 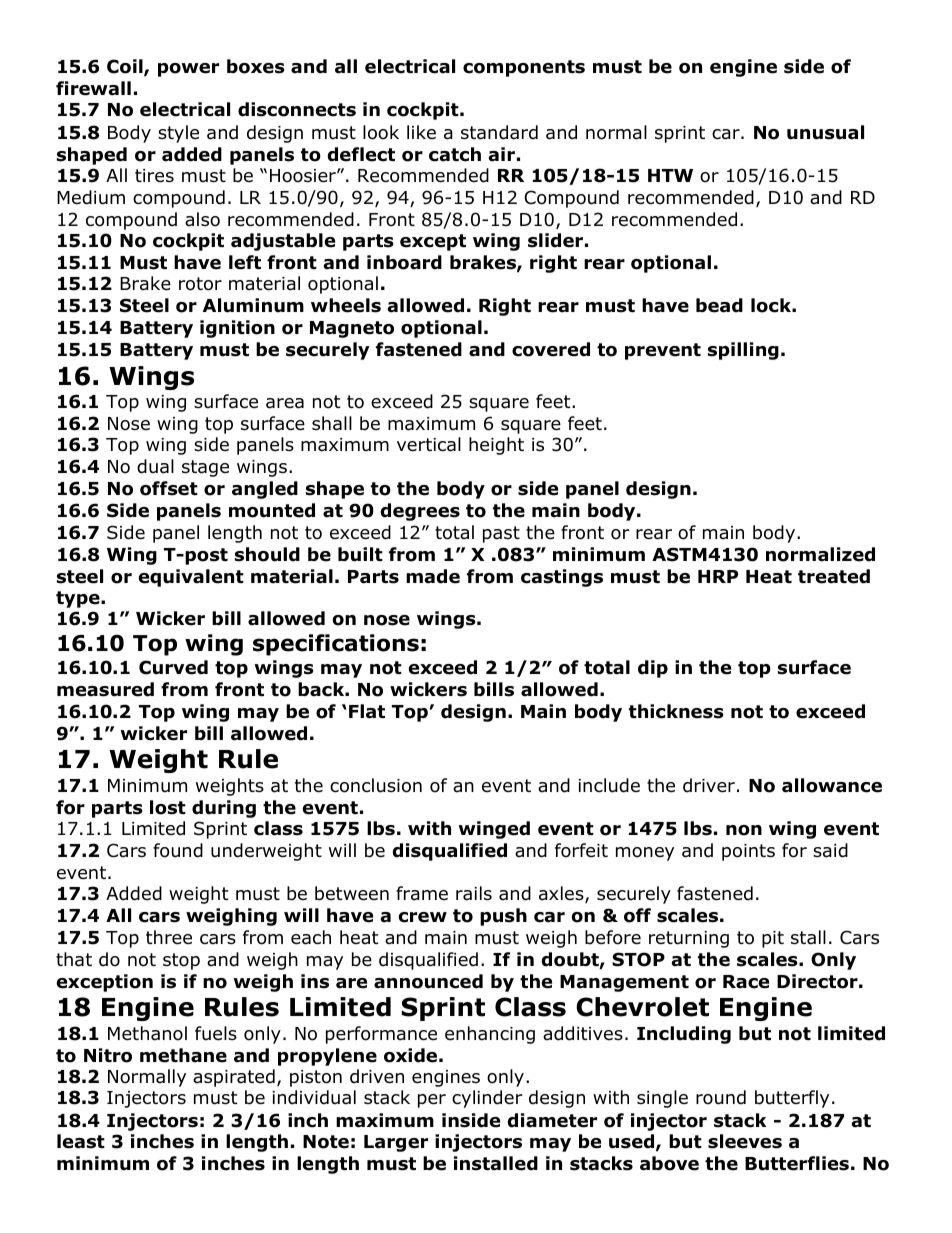 What do you see at coordinates (718, 576) in the document?
I see `HRP` at bounding box center [718, 576].
